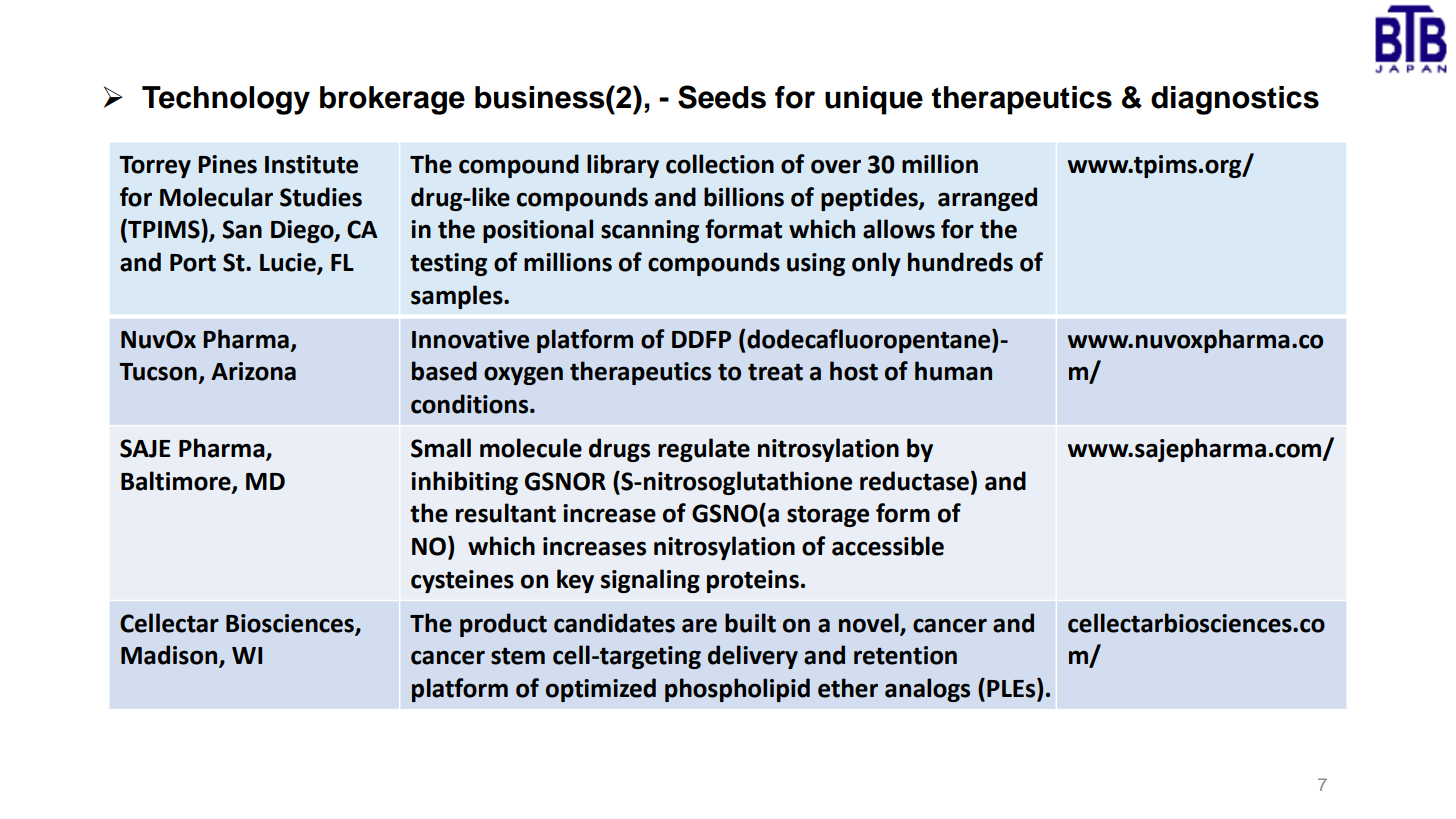 The width and height of the screenshot is (1456, 819). I want to click on using, so click(816, 264).
